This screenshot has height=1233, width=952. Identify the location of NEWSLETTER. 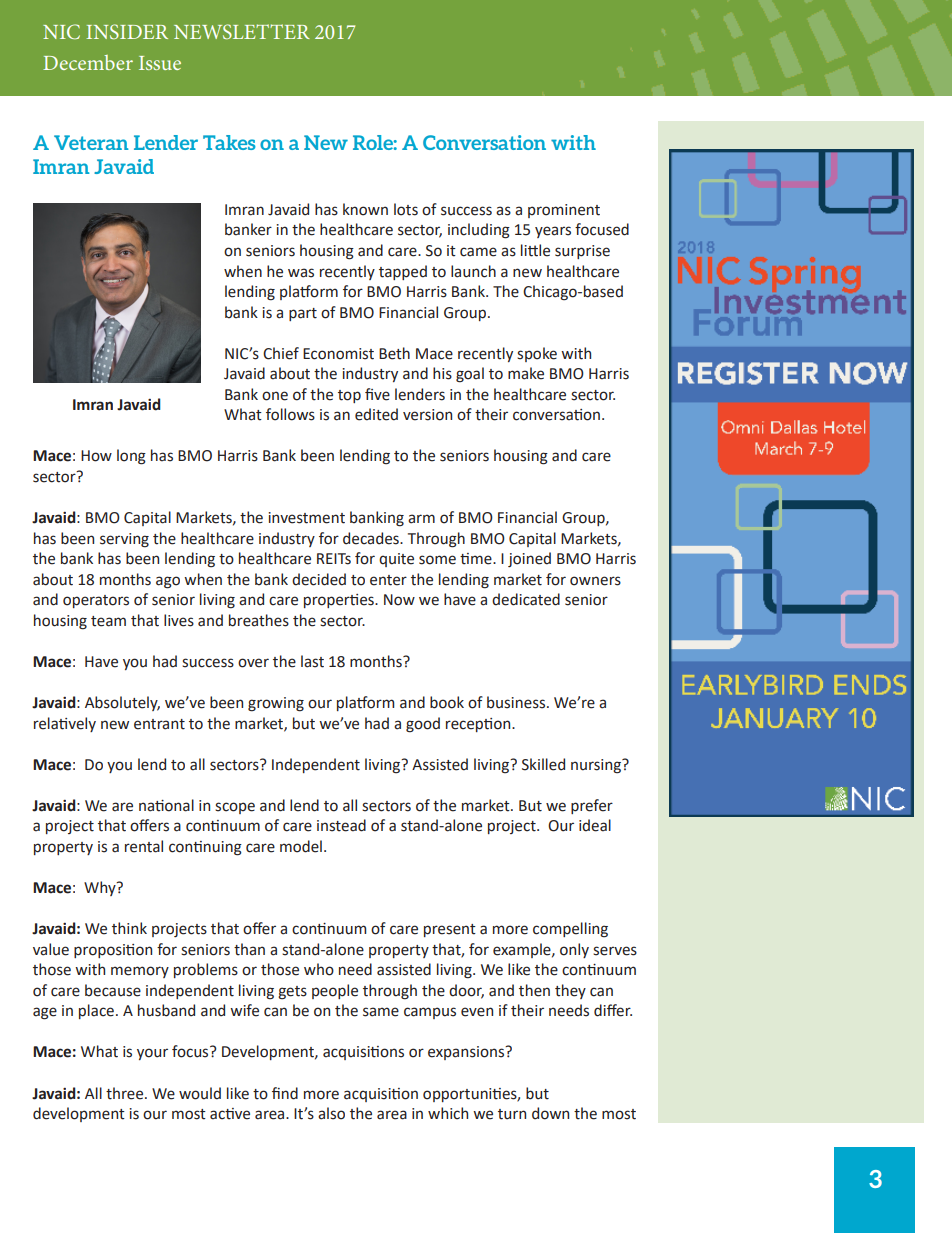
(242, 31).
